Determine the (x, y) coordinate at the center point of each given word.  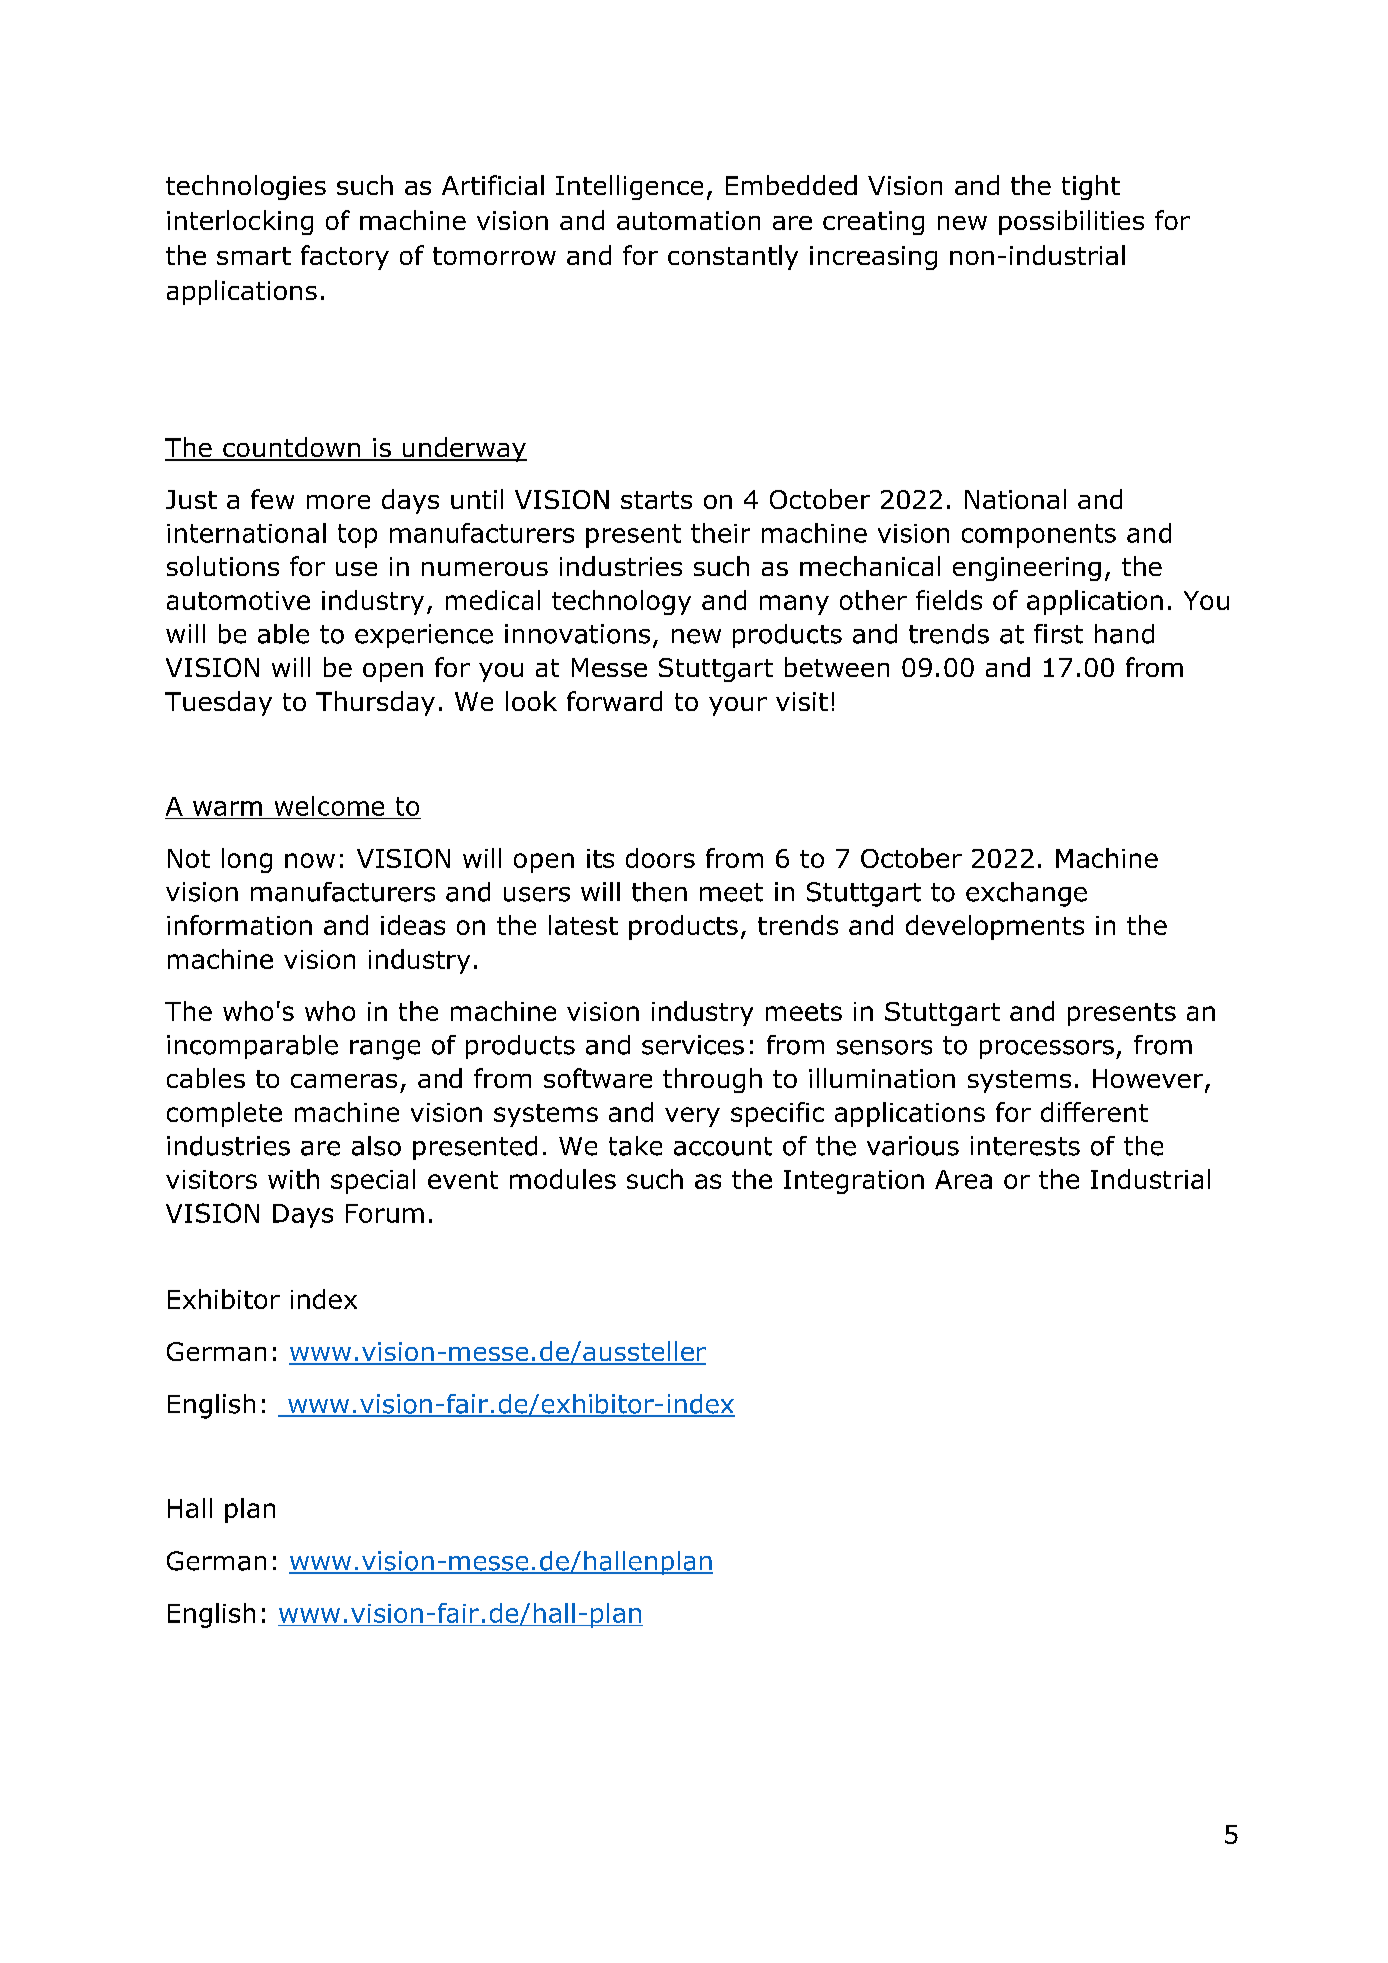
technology (621, 602)
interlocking (240, 222)
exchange (1026, 894)
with (293, 1179)
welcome (329, 806)
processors (1047, 1049)
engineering (1027, 569)
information (239, 925)
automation (688, 220)
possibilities (1071, 222)
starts (656, 500)
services (693, 1045)
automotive (238, 600)
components (1039, 536)
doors (660, 858)
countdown (292, 448)
